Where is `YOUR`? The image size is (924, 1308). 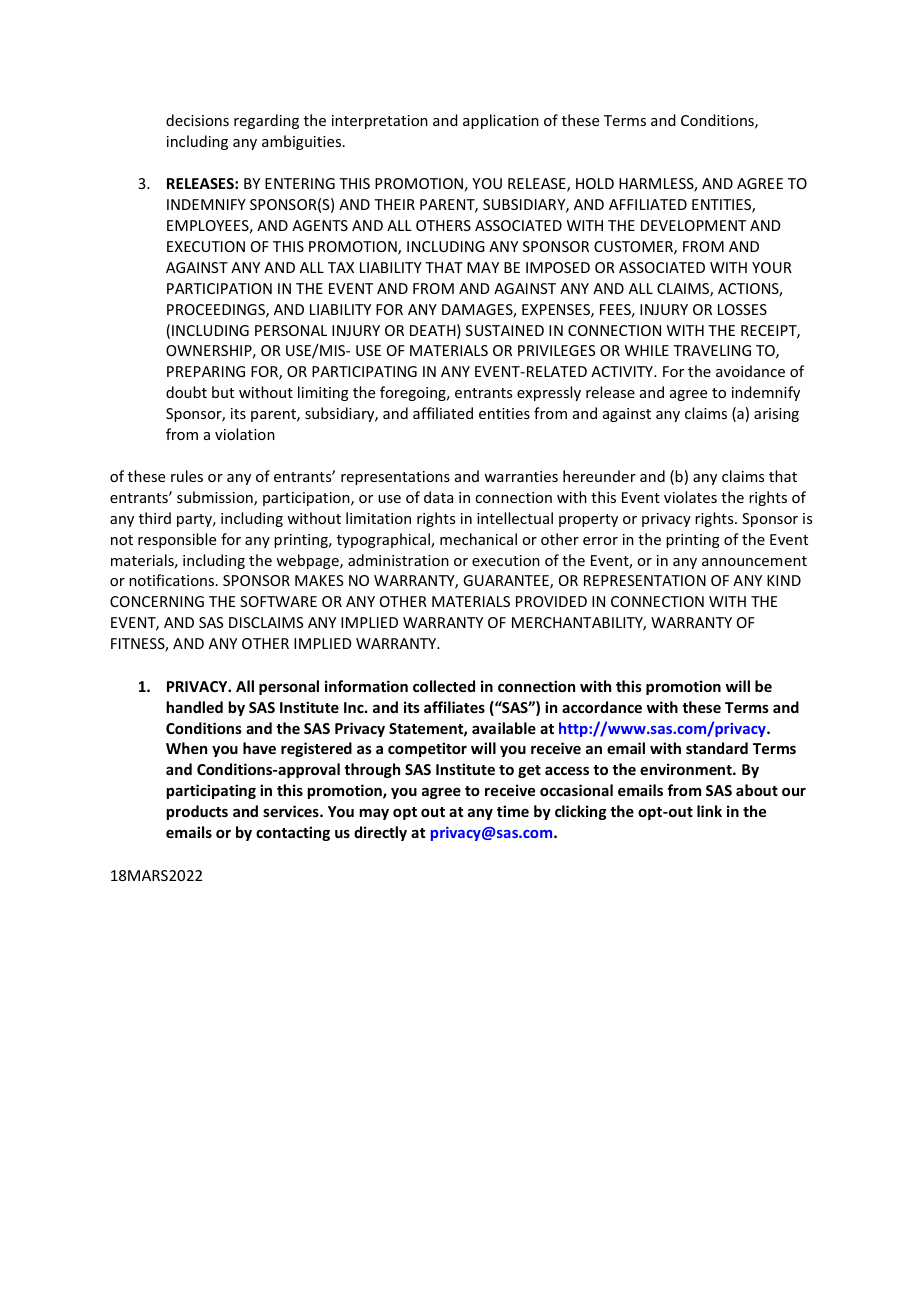 YOUR is located at coordinates (772, 267).
